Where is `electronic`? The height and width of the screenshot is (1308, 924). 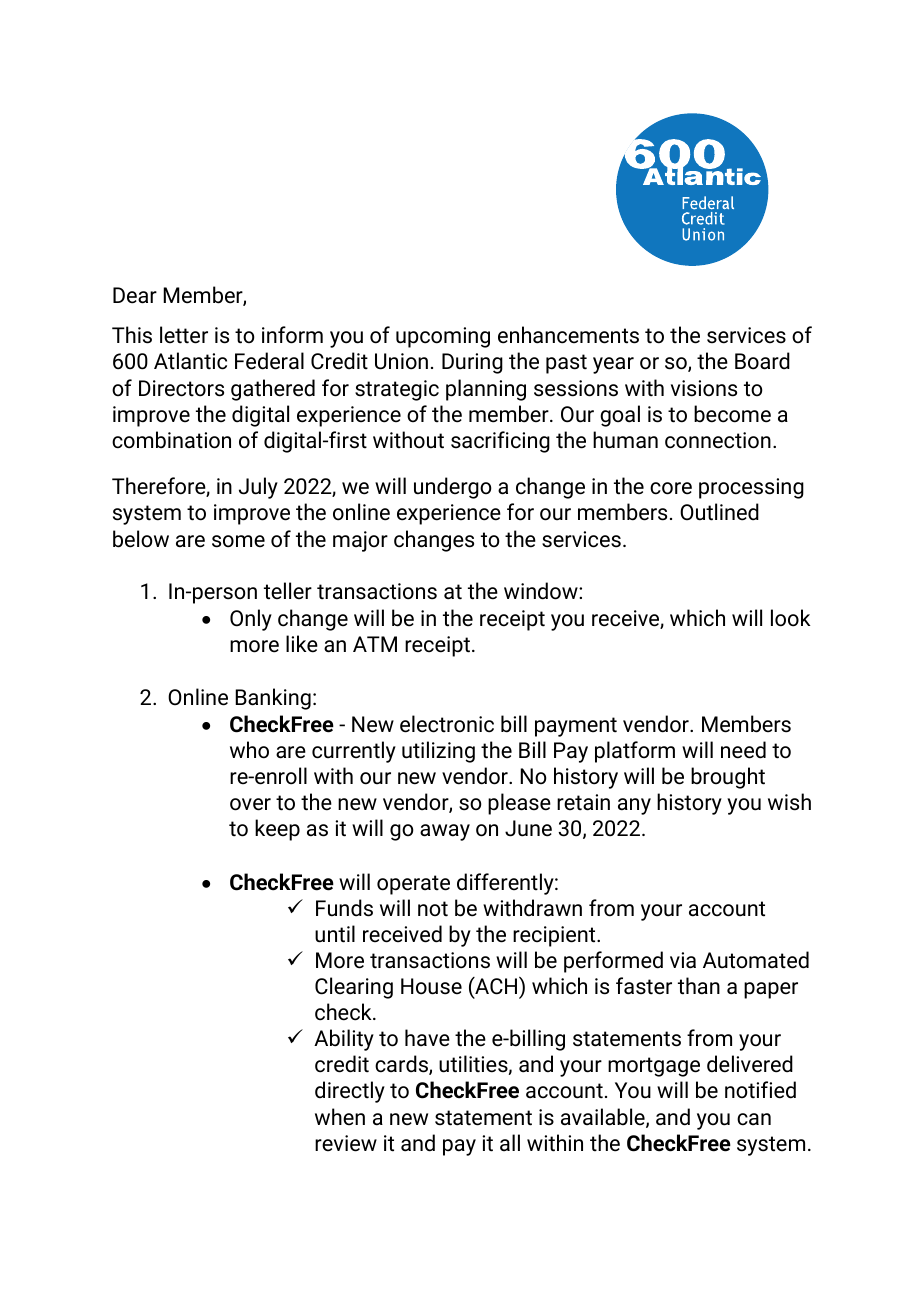 electronic is located at coordinates (447, 724).
